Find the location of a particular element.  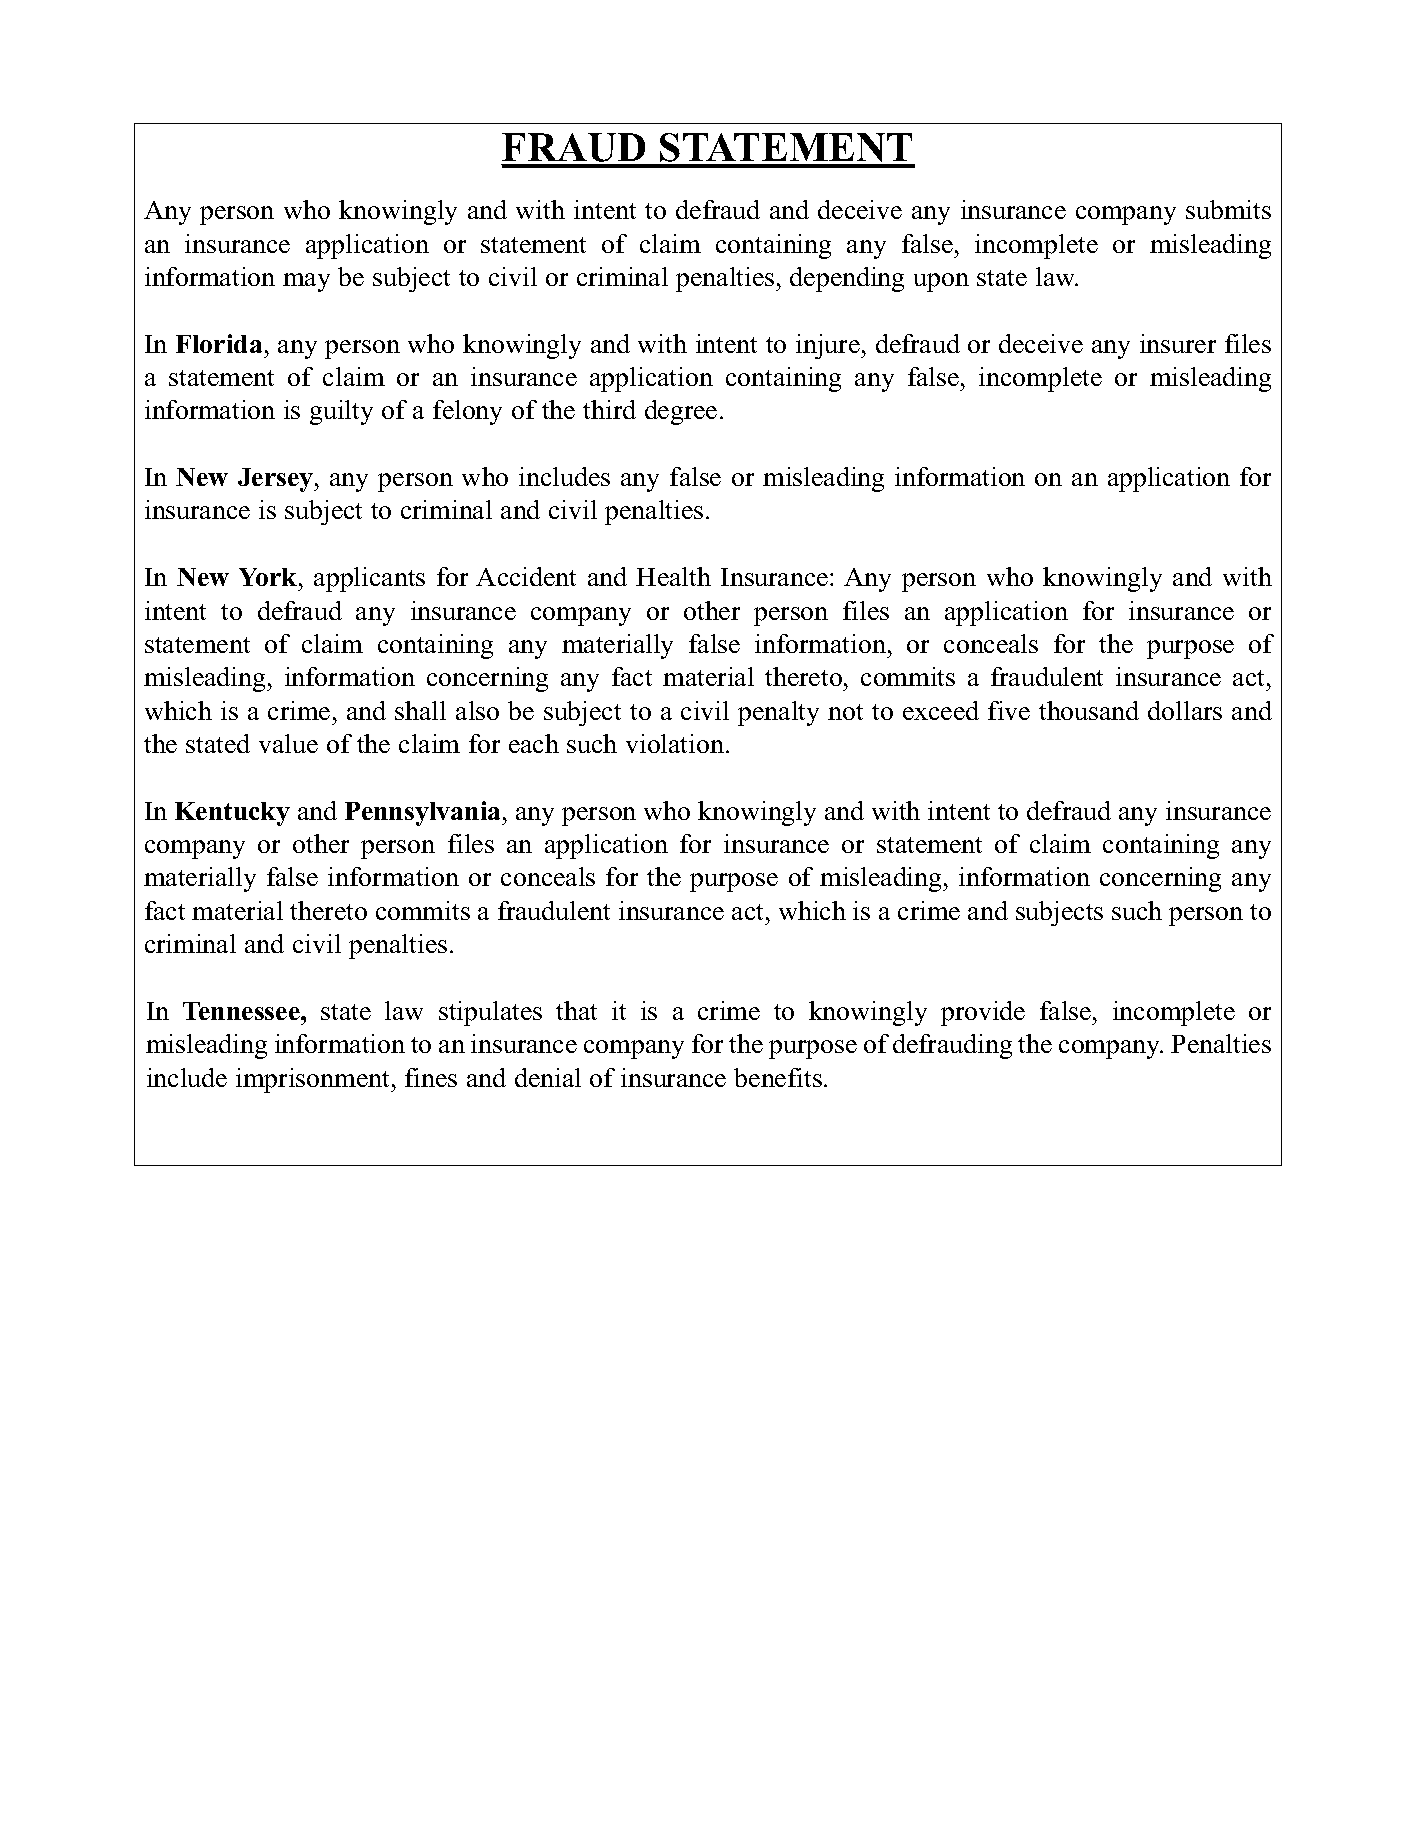

thousand is located at coordinates (1089, 710).
